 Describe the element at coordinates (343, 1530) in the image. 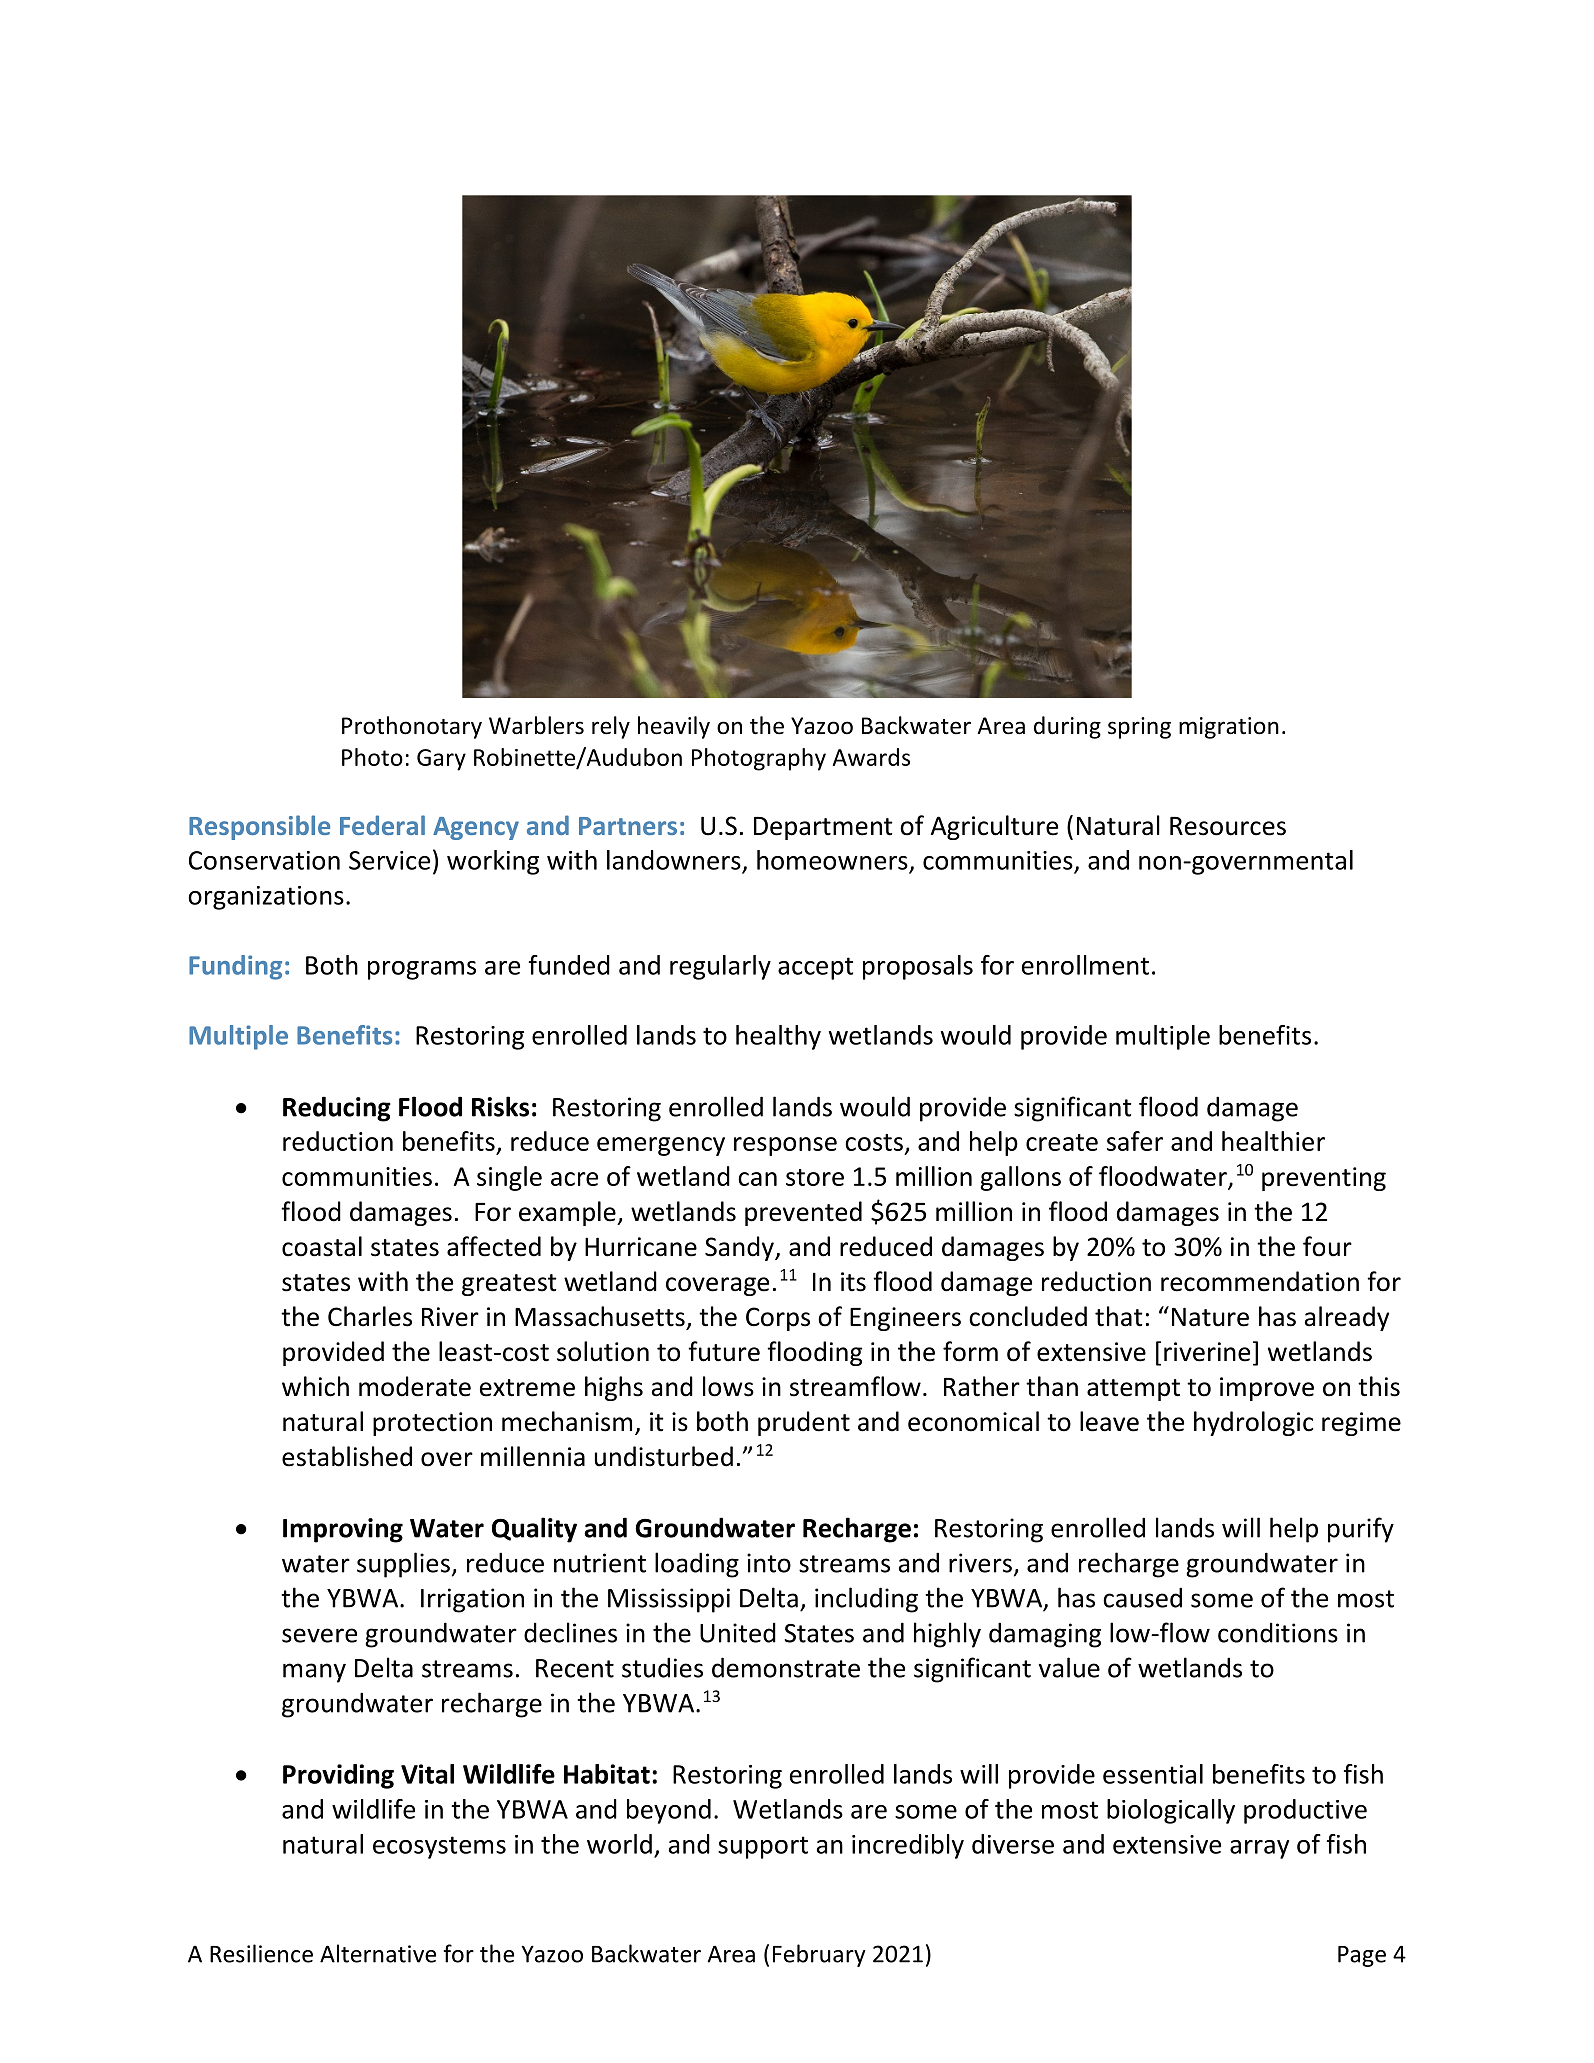

I see `Improving` at that location.
